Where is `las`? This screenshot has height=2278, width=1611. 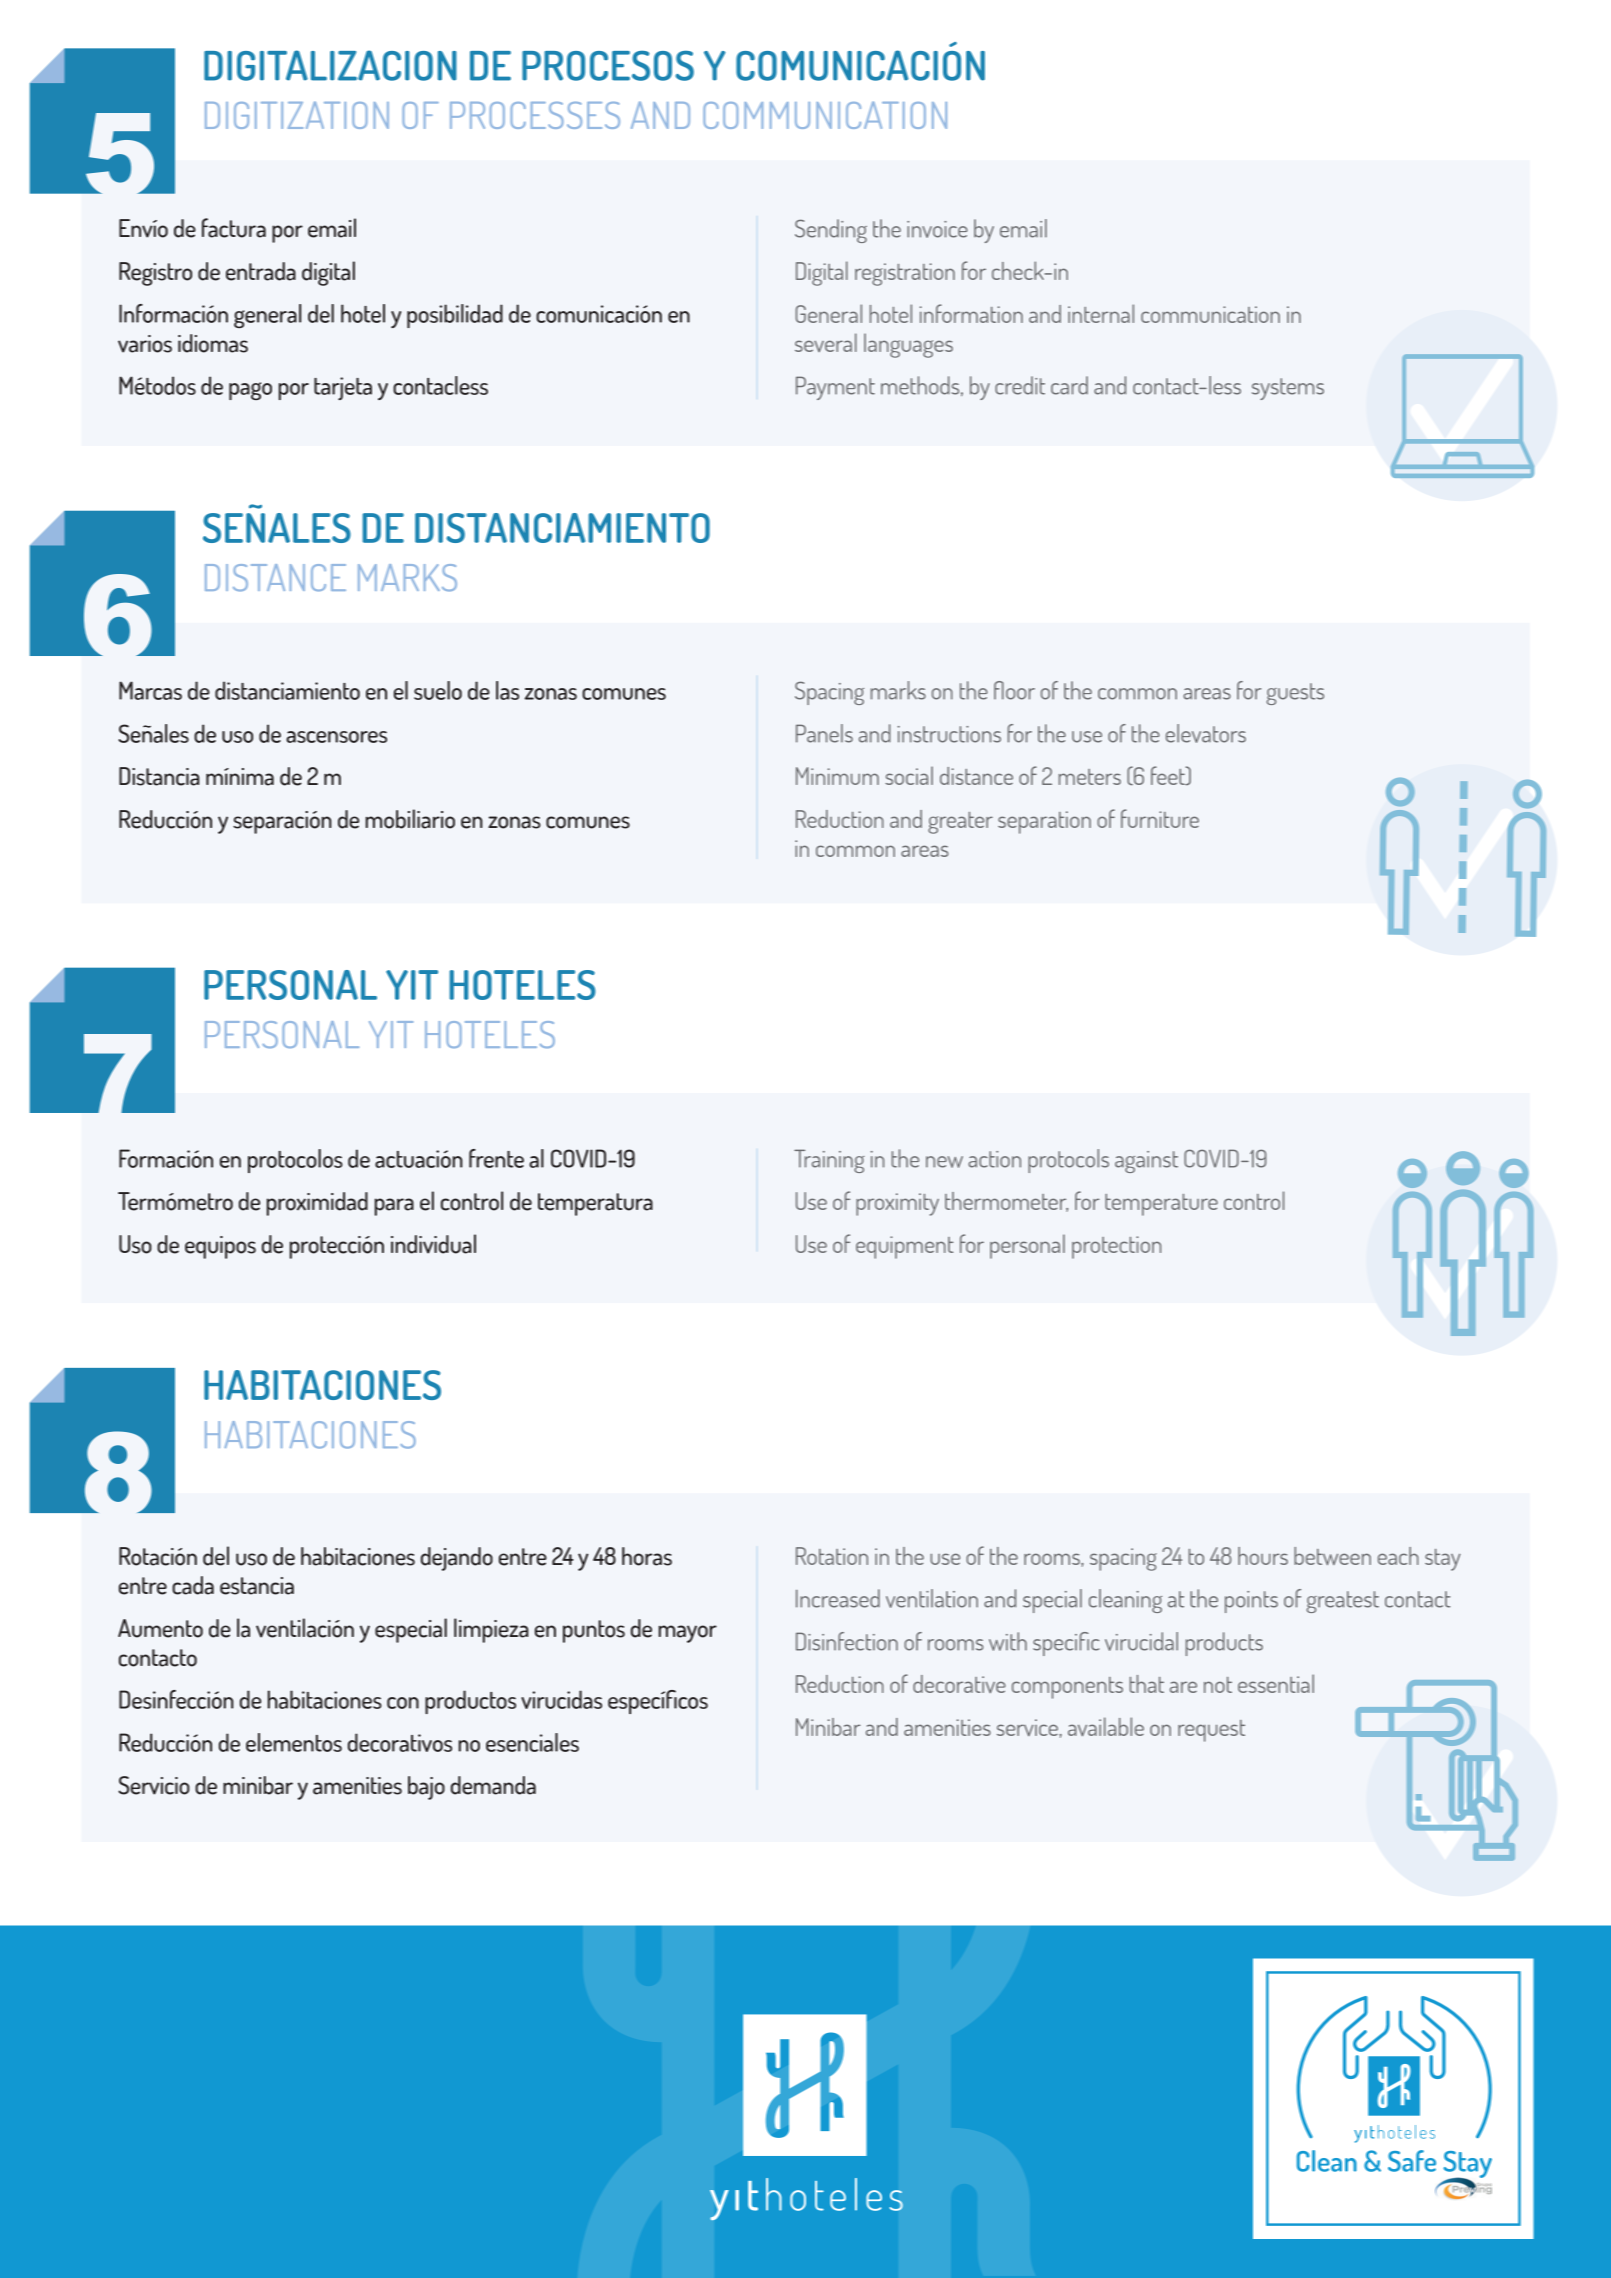 las is located at coordinates (507, 690).
